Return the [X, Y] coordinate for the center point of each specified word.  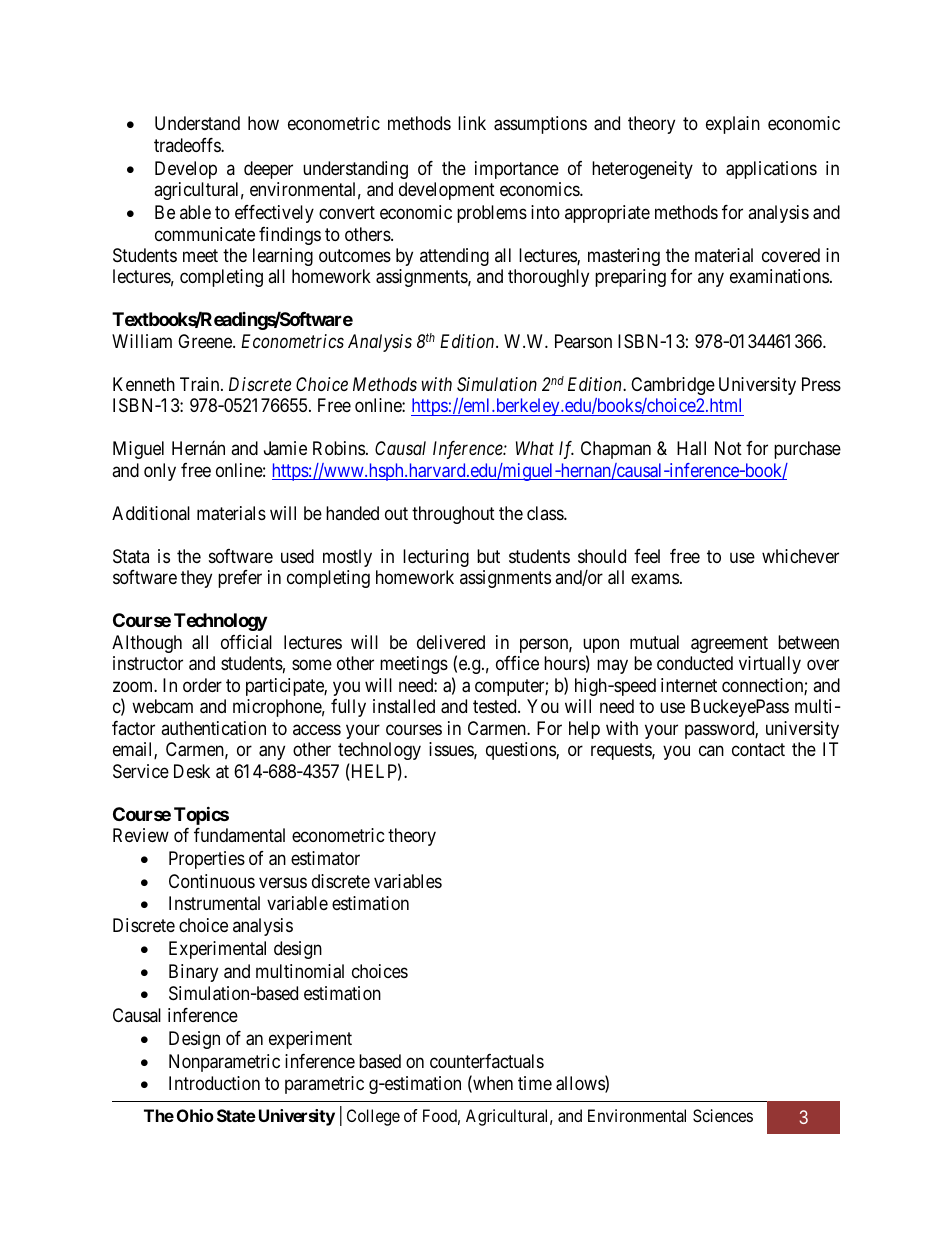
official [246, 642]
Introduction [214, 1083]
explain [733, 125]
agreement [729, 644]
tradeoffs [188, 145]
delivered [451, 642]
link [472, 123]
